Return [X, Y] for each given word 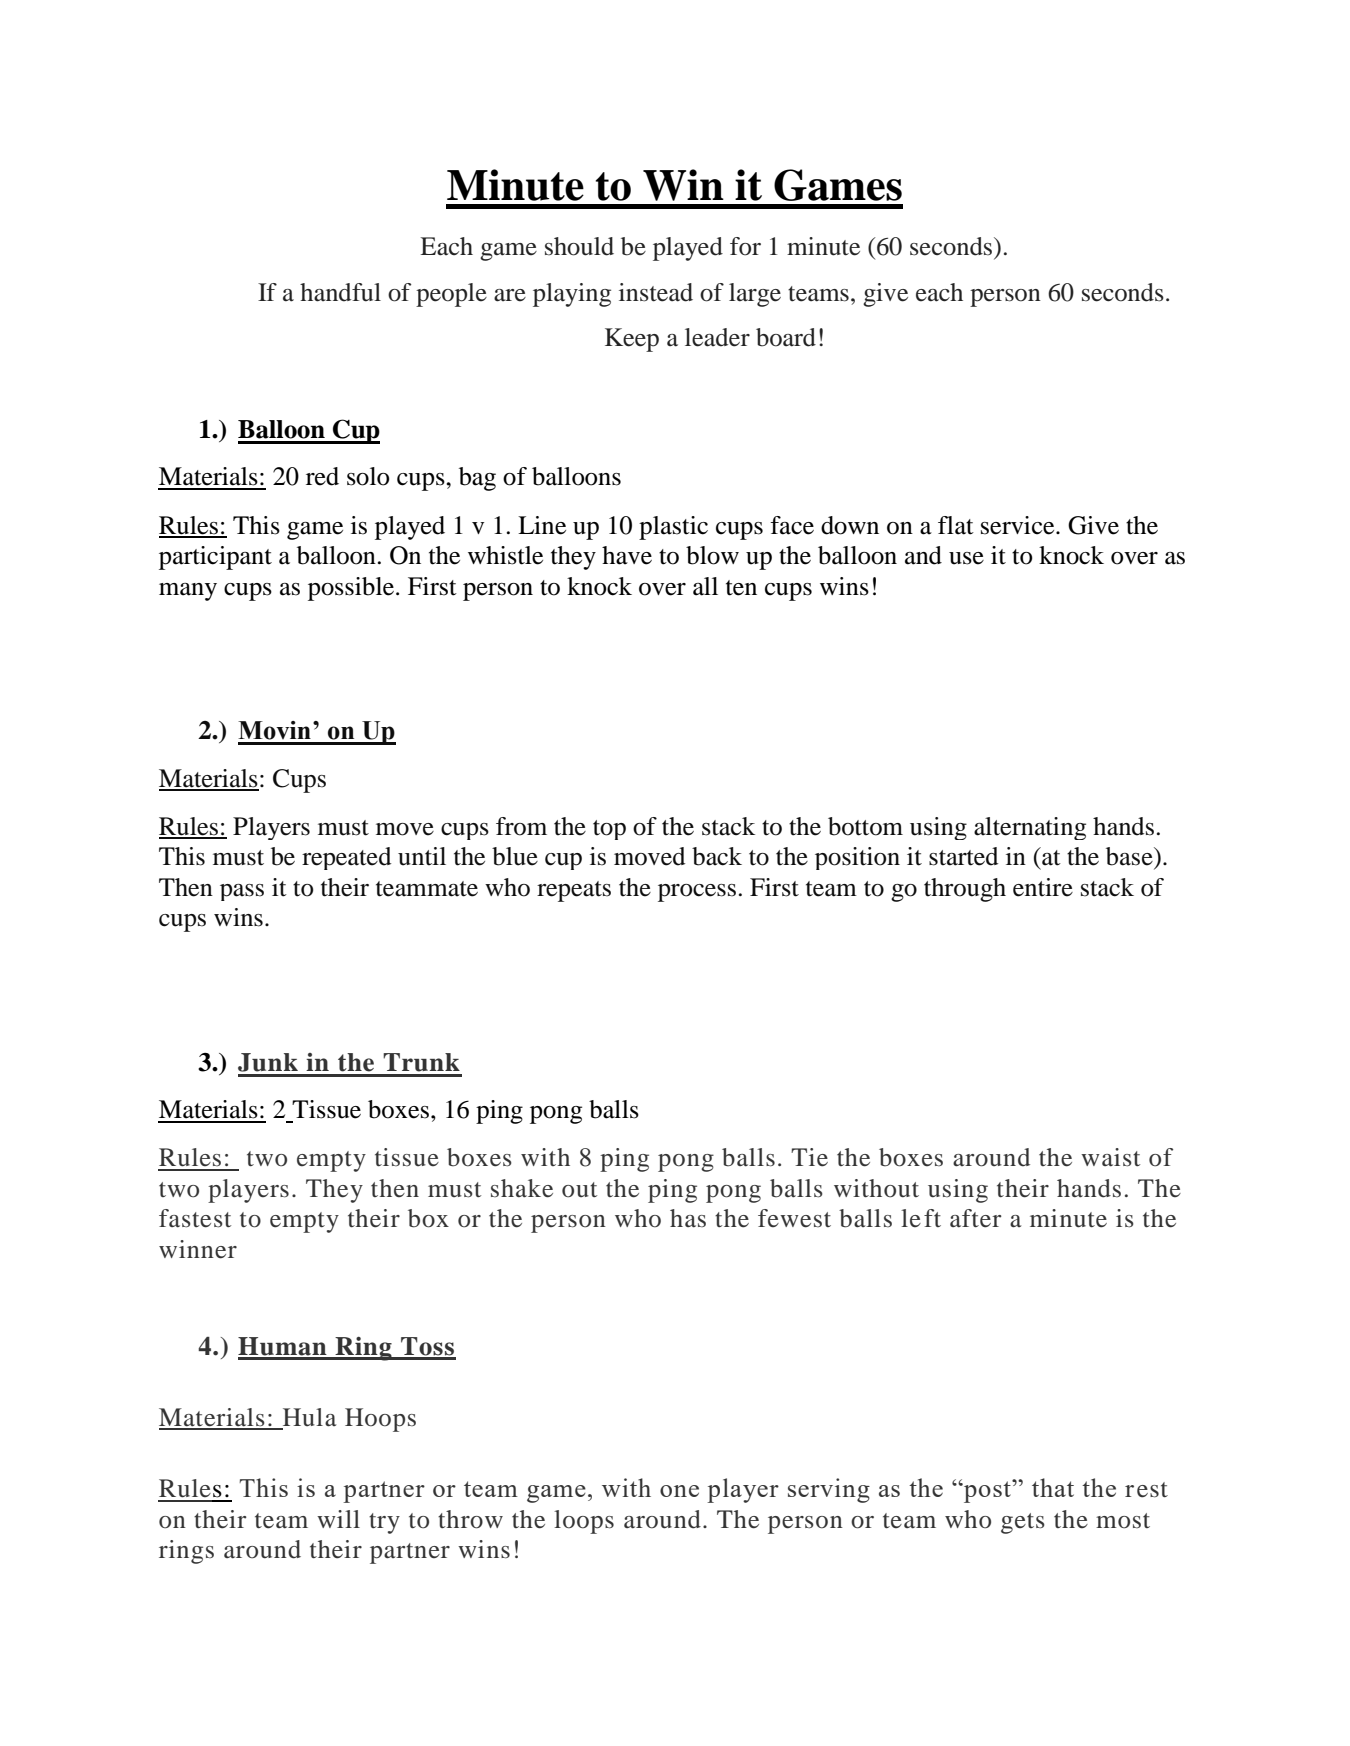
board [786, 337]
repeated [346, 858]
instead [656, 292]
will [338, 1519]
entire [1043, 887]
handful [340, 292]
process [697, 893]
